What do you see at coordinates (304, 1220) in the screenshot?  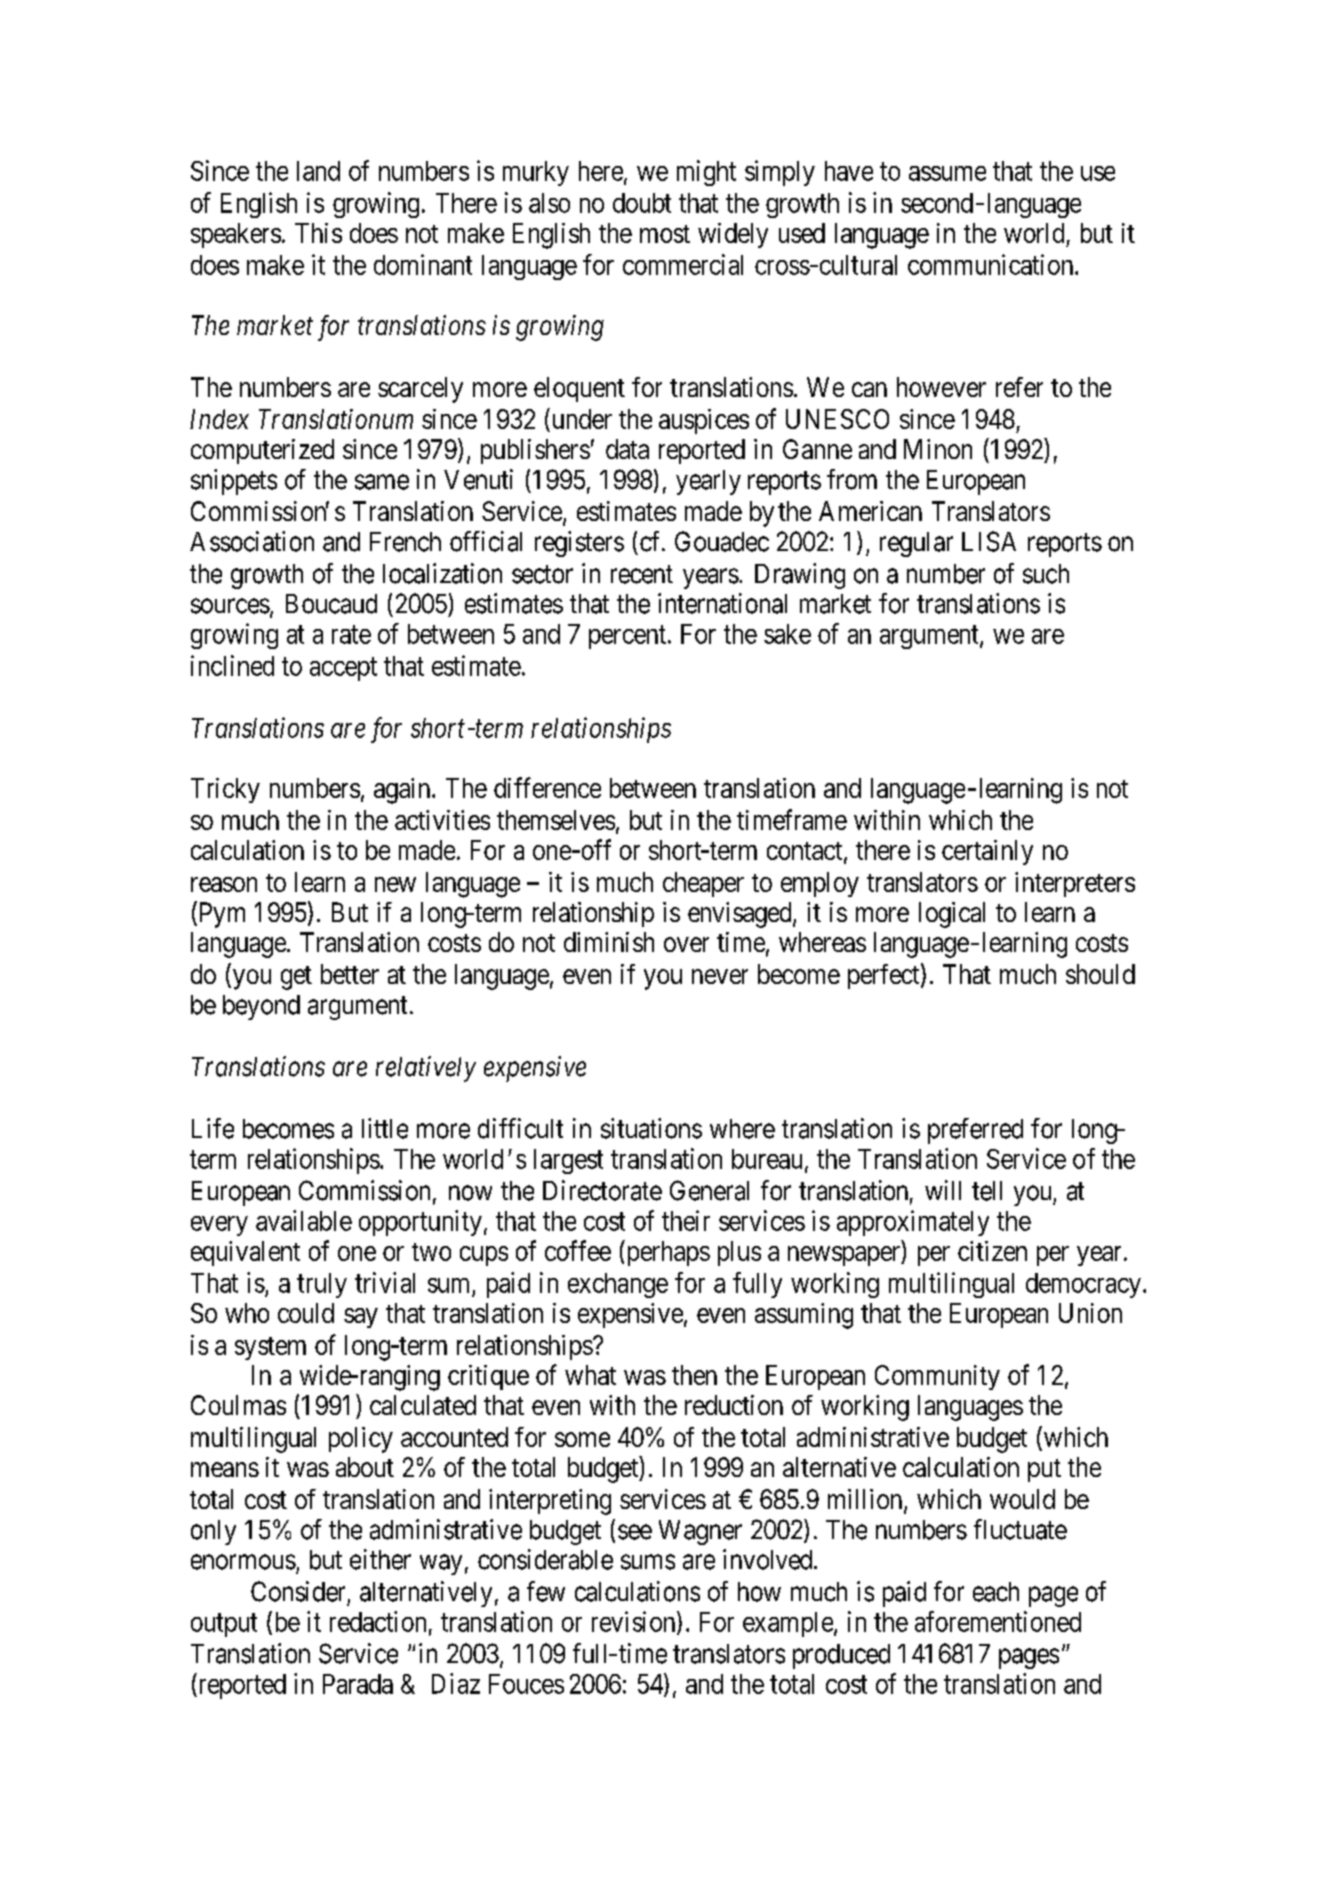 I see `available` at bounding box center [304, 1220].
